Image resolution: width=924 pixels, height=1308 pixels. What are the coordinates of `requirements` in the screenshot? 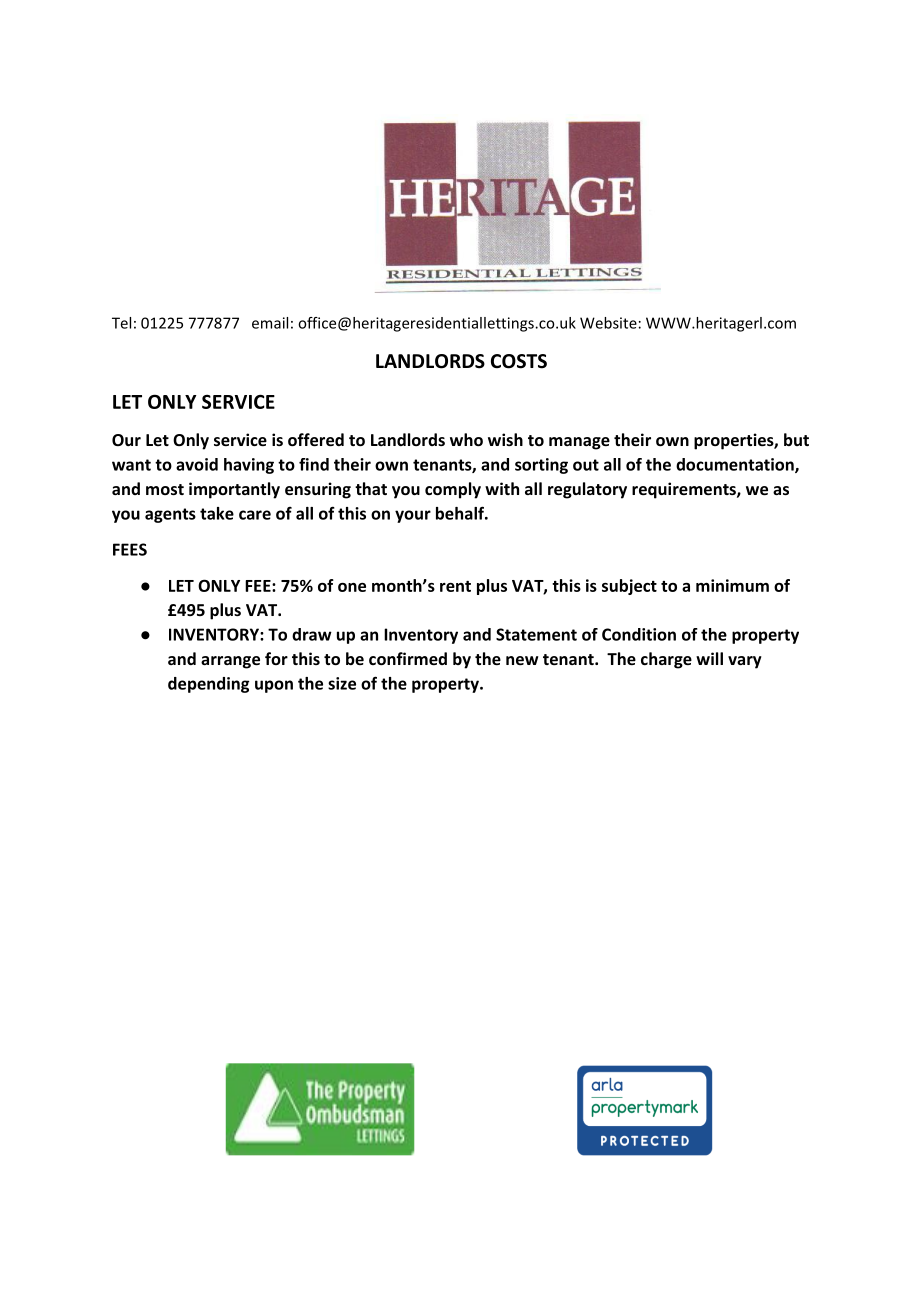 It's located at (685, 490).
